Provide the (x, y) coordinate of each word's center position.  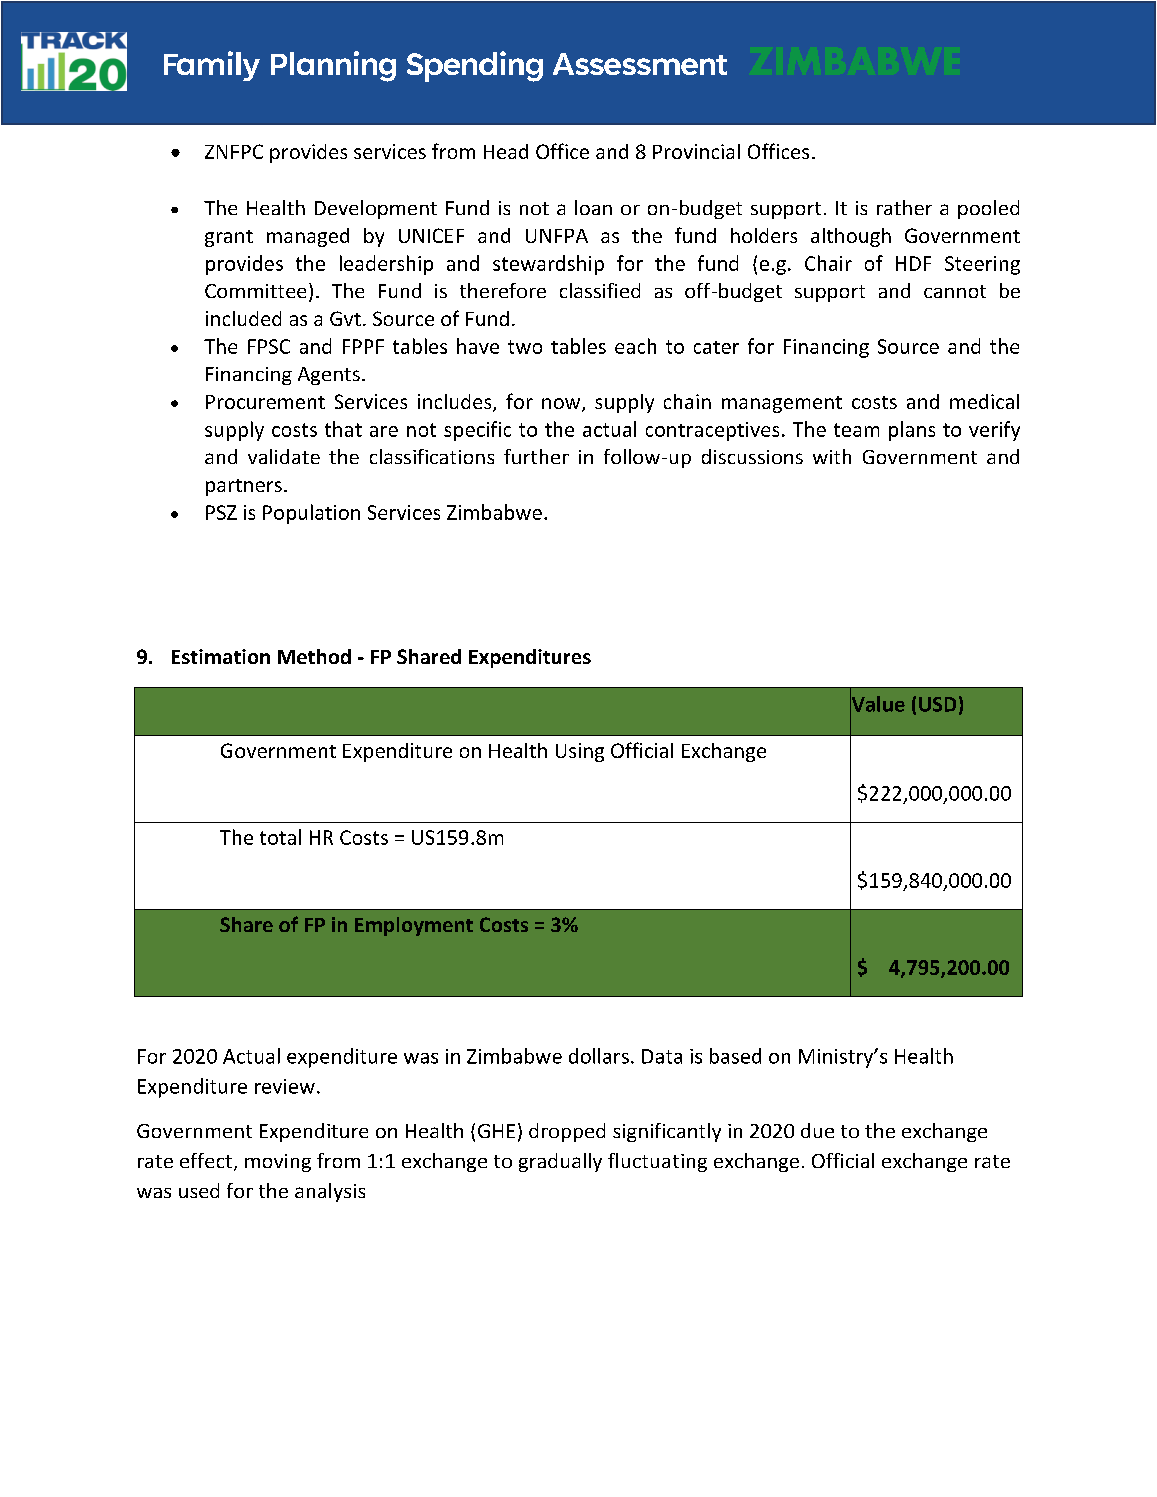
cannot (955, 291)
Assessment (640, 64)
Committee (255, 291)
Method (314, 656)
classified (600, 290)
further (536, 456)
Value (877, 704)
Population (311, 514)
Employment (414, 926)
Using (580, 752)
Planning (333, 66)
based (735, 1056)
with (832, 456)
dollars (599, 1056)
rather (904, 207)
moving (278, 1163)
